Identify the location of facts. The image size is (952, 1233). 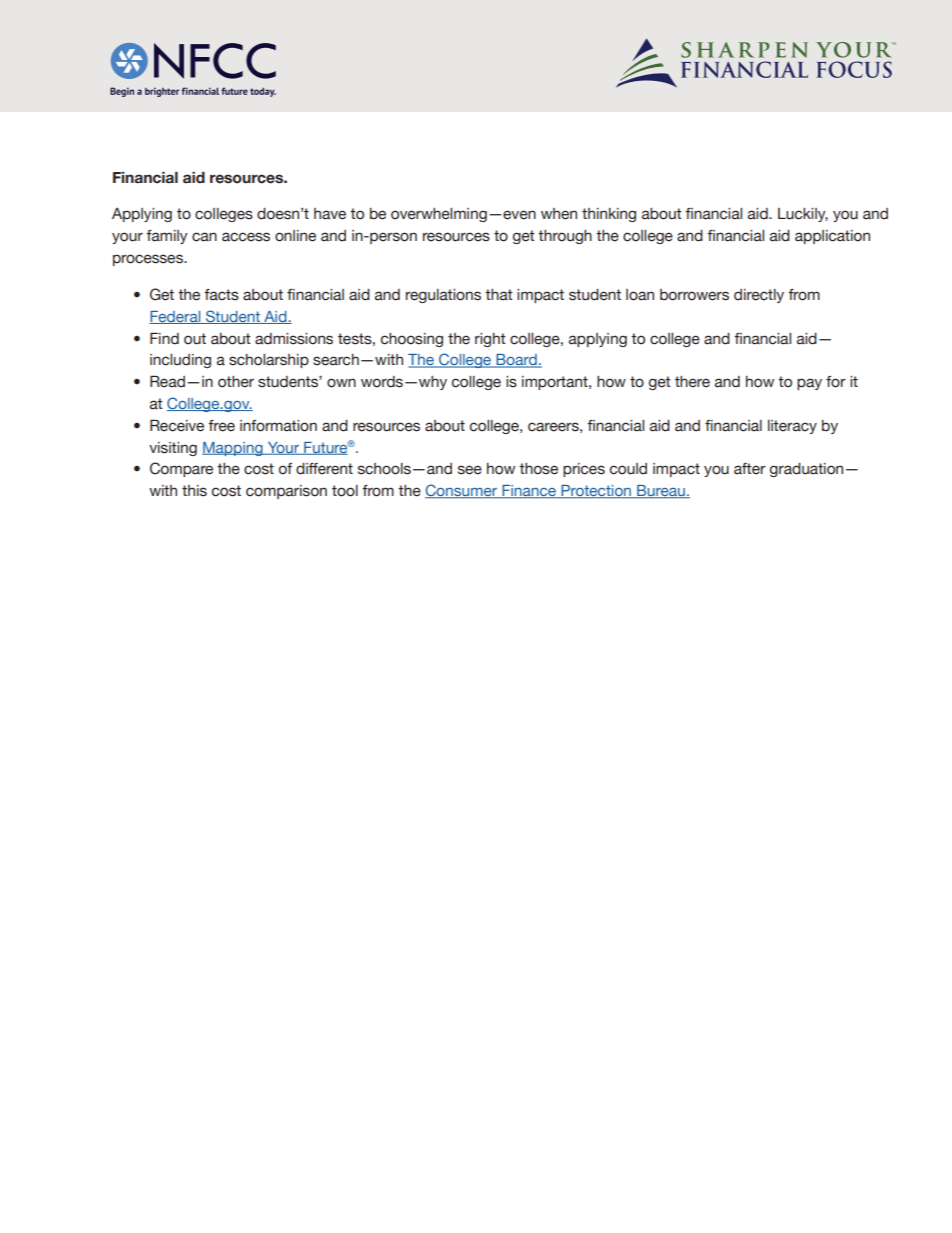
(221, 295).
